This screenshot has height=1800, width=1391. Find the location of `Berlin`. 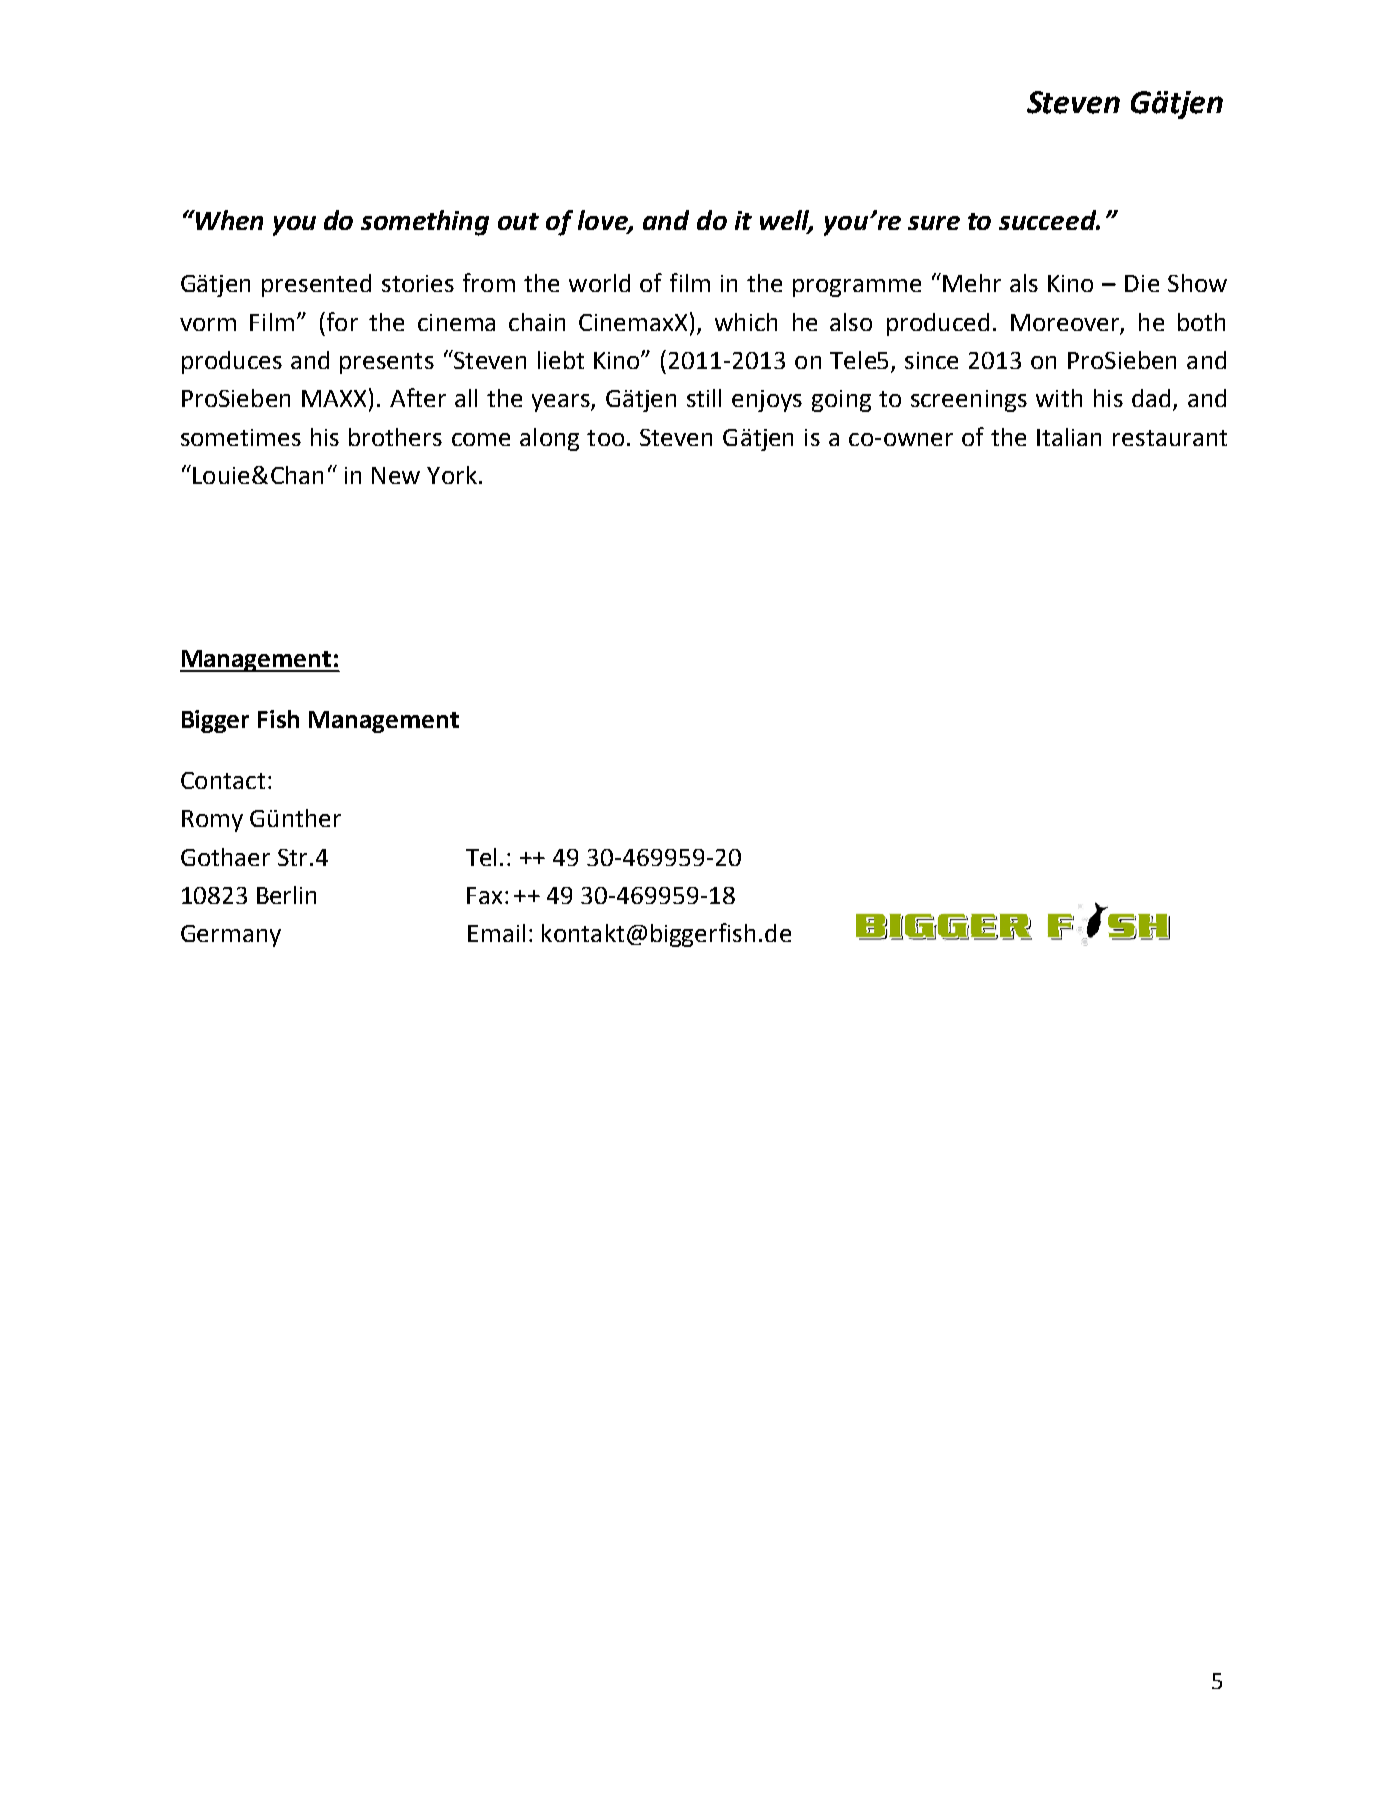

Berlin is located at coordinates (286, 895).
